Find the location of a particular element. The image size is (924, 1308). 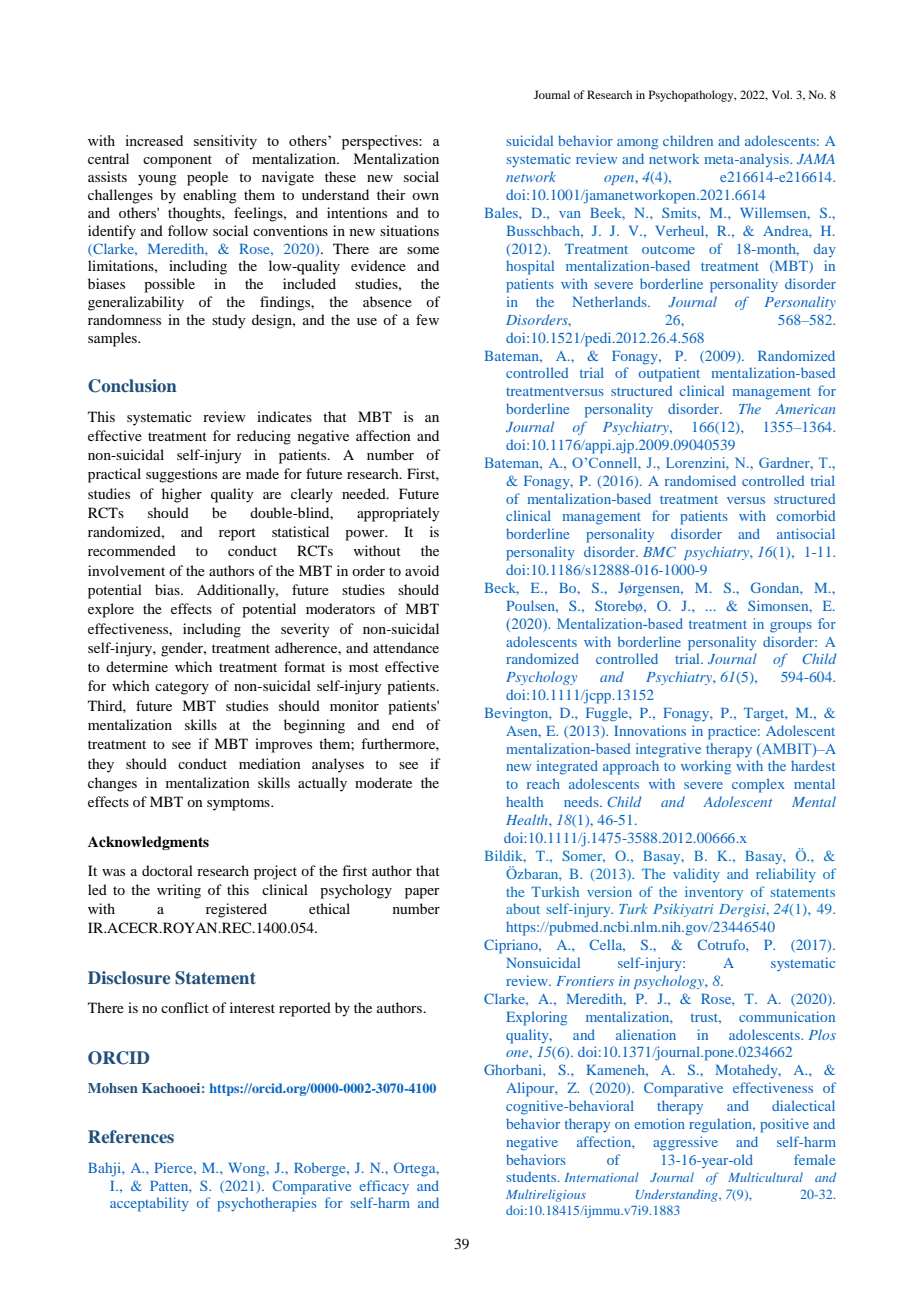

students is located at coordinates (533, 1177).
